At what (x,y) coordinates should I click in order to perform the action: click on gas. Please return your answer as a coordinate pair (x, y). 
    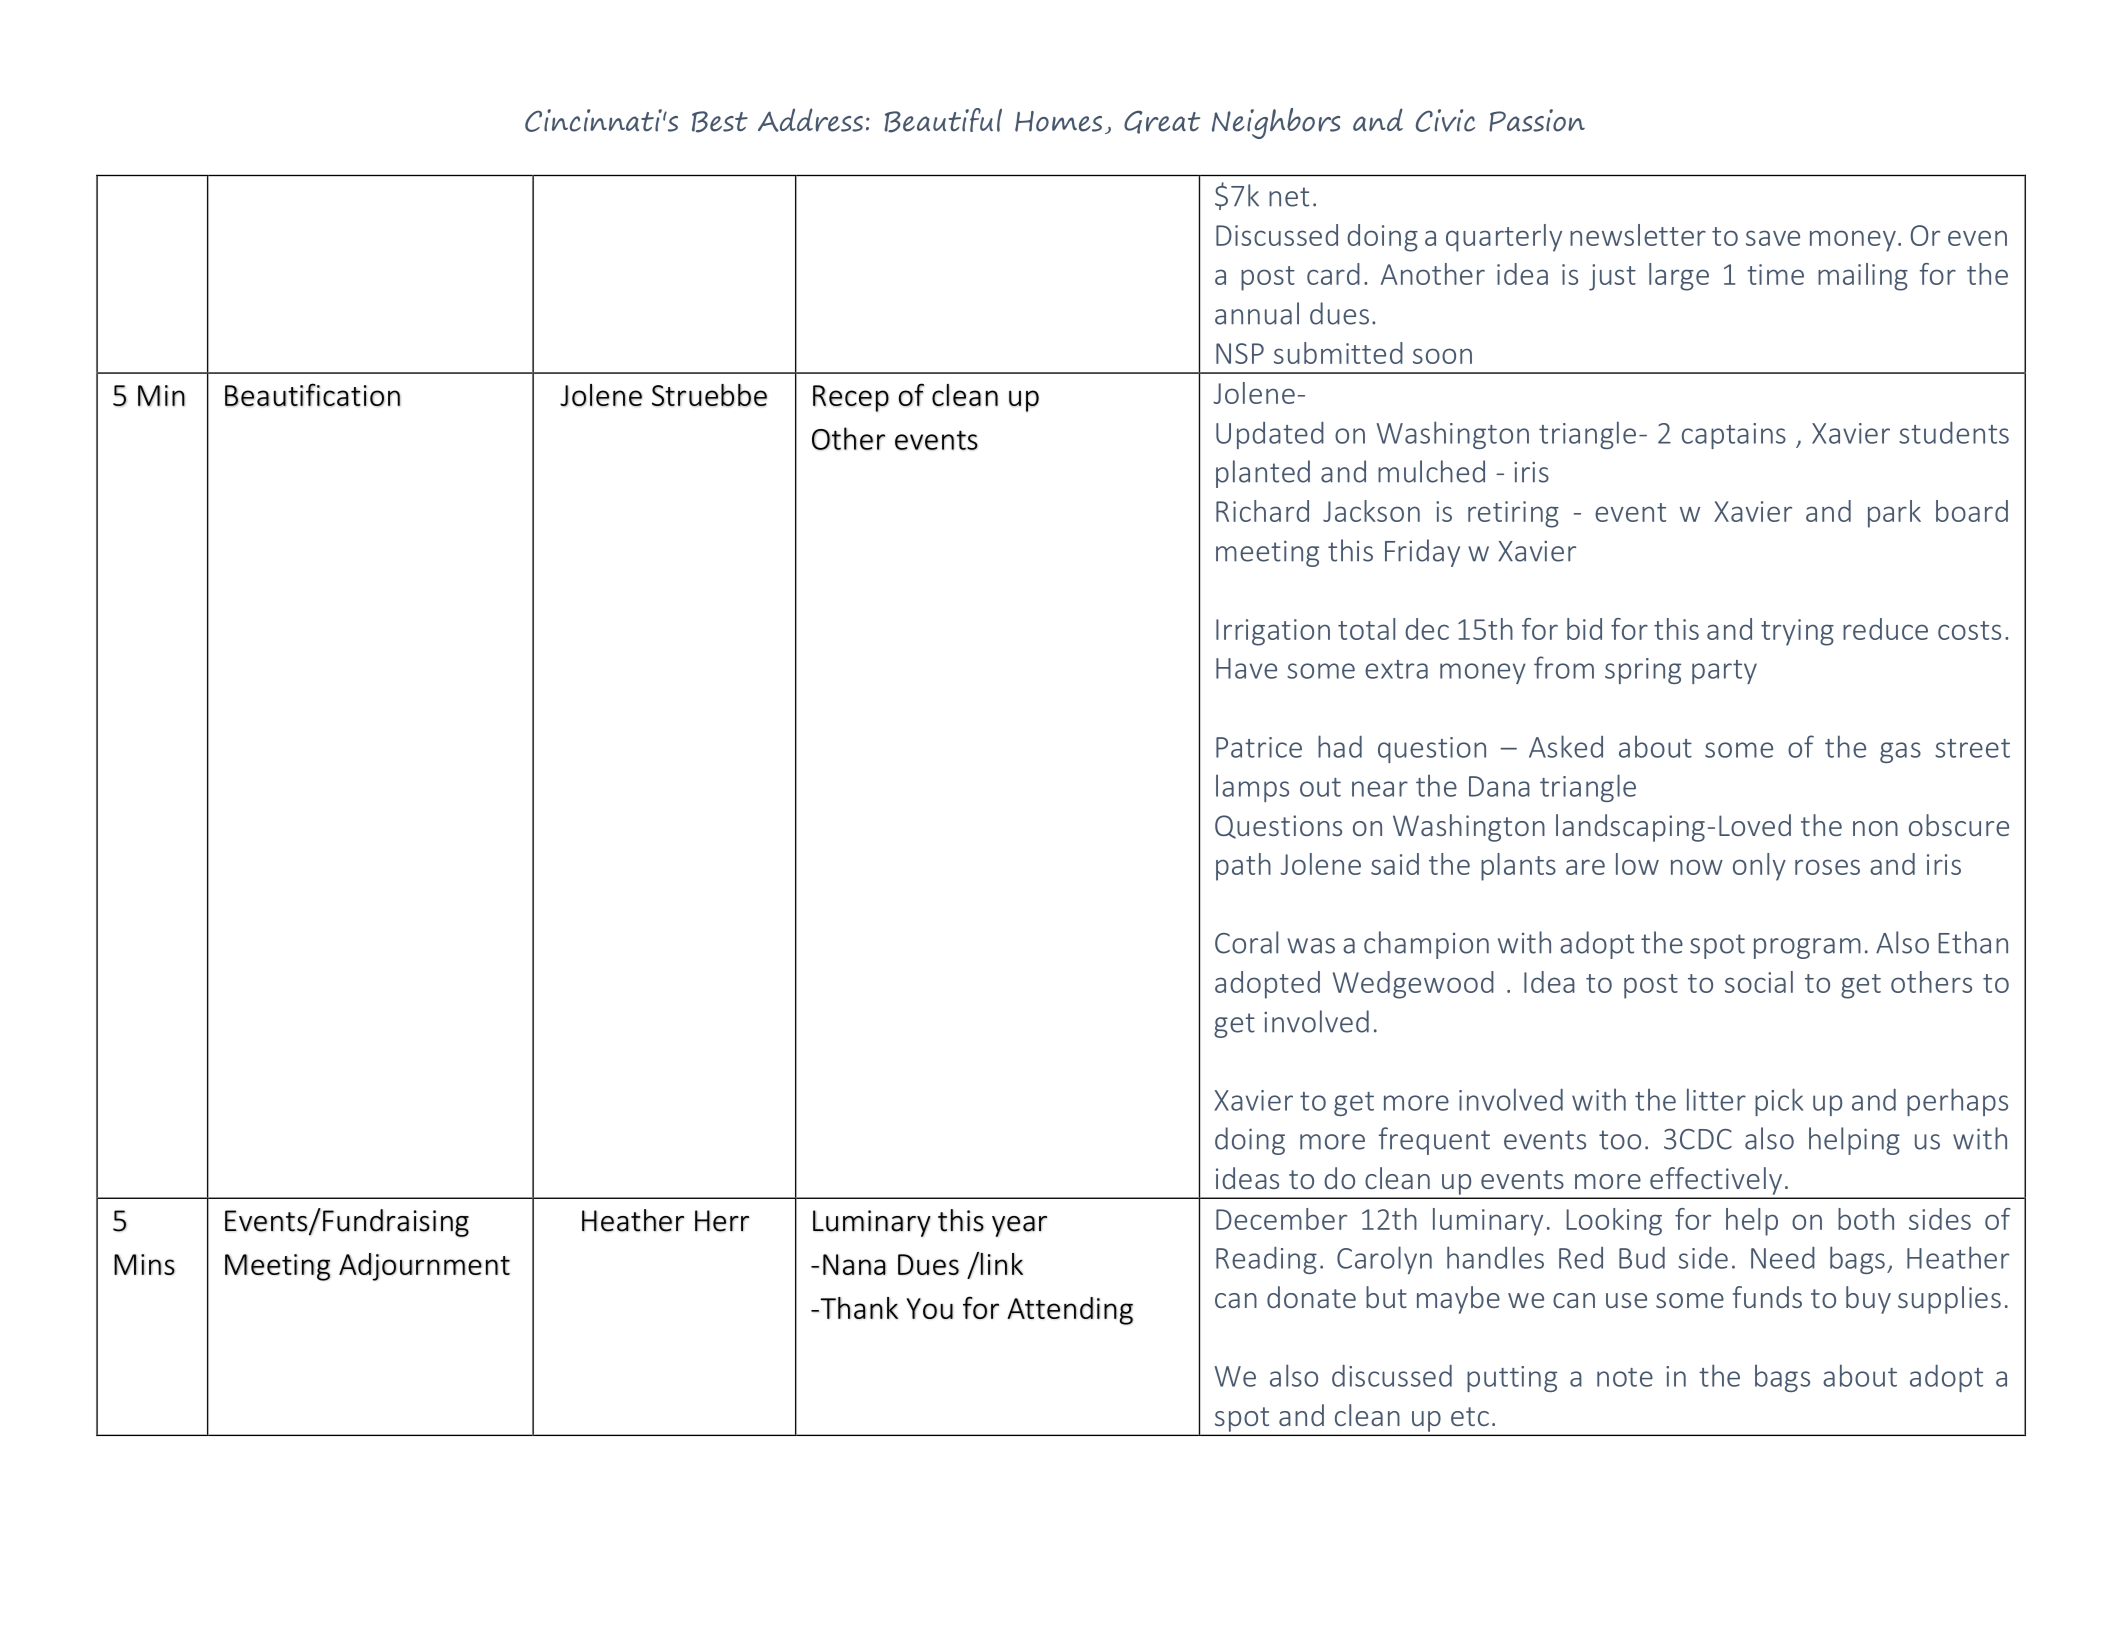
    Looking at the image, I should click on (1900, 752).
